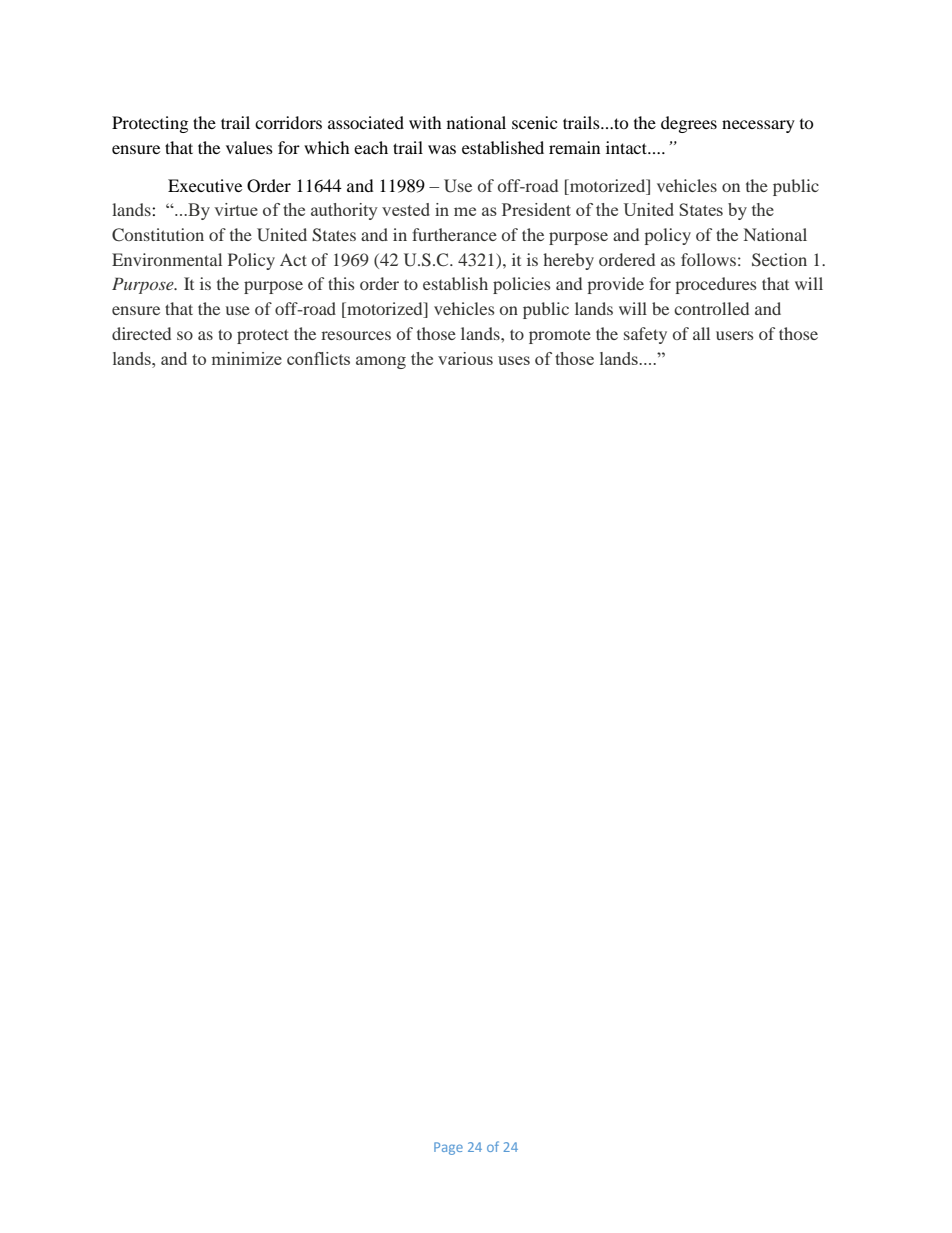 This screenshot has width=952, height=1233. Describe the element at coordinates (442, 149) in the screenshot. I see `was` at that location.
